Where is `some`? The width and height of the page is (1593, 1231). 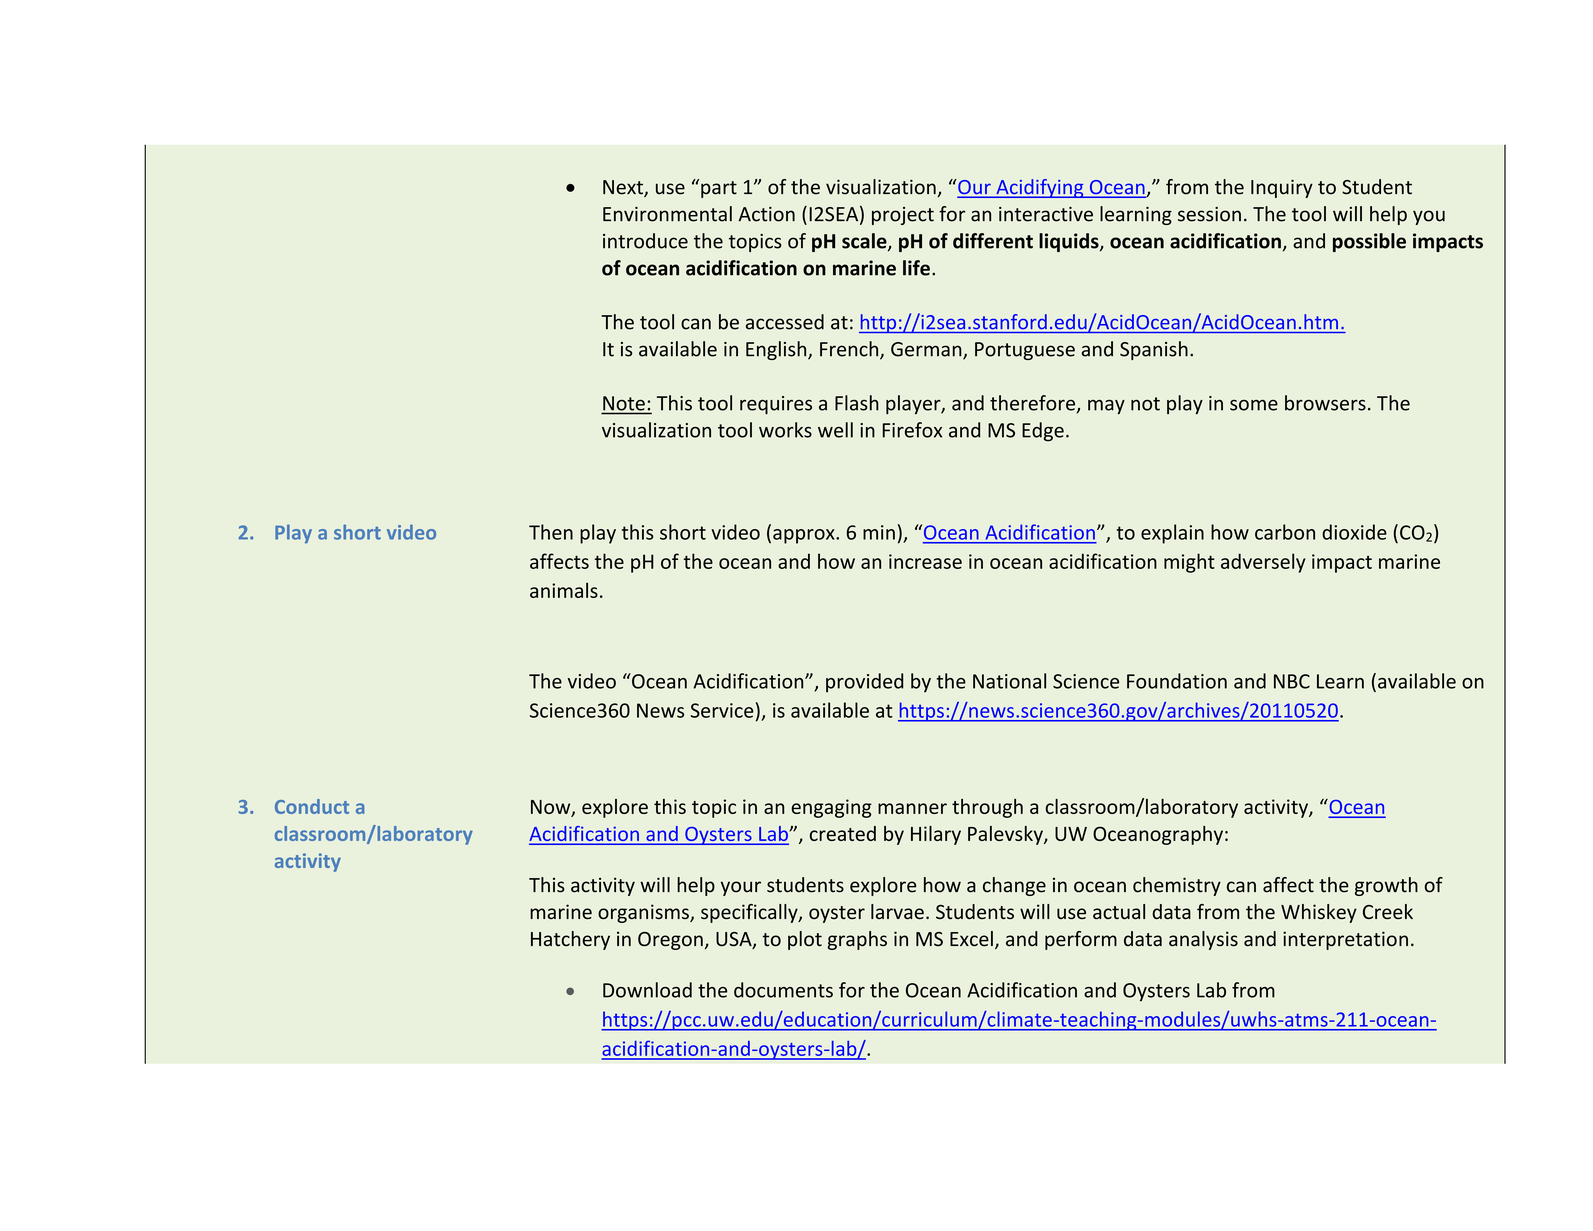
some is located at coordinates (1254, 405).
